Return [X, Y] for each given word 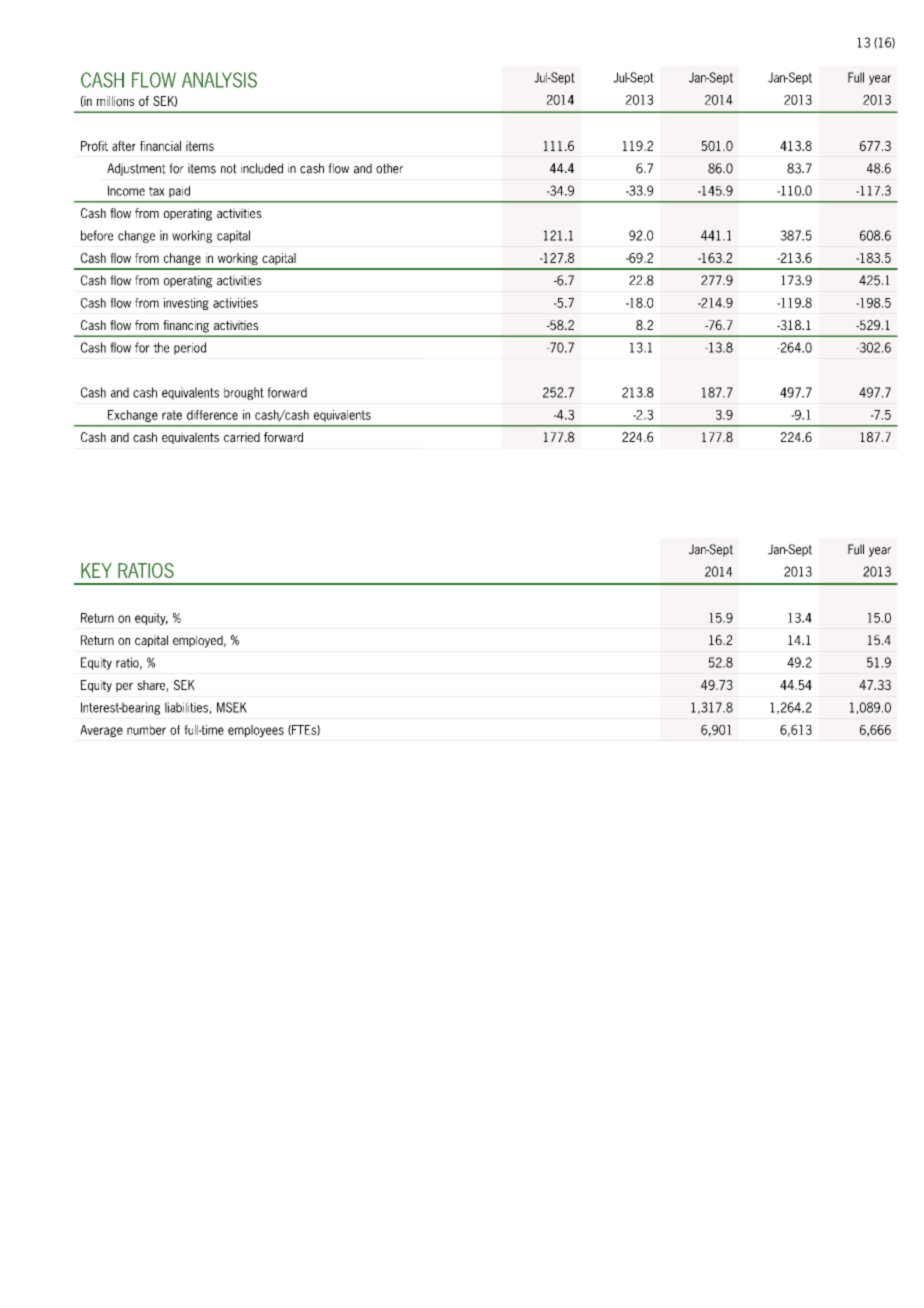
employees [256, 731]
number [146, 730]
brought [244, 393]
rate [172, 415]
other [389, 168]
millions [115, 101]
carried [242, 437]
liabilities [187, 708]
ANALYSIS [219, 80]
